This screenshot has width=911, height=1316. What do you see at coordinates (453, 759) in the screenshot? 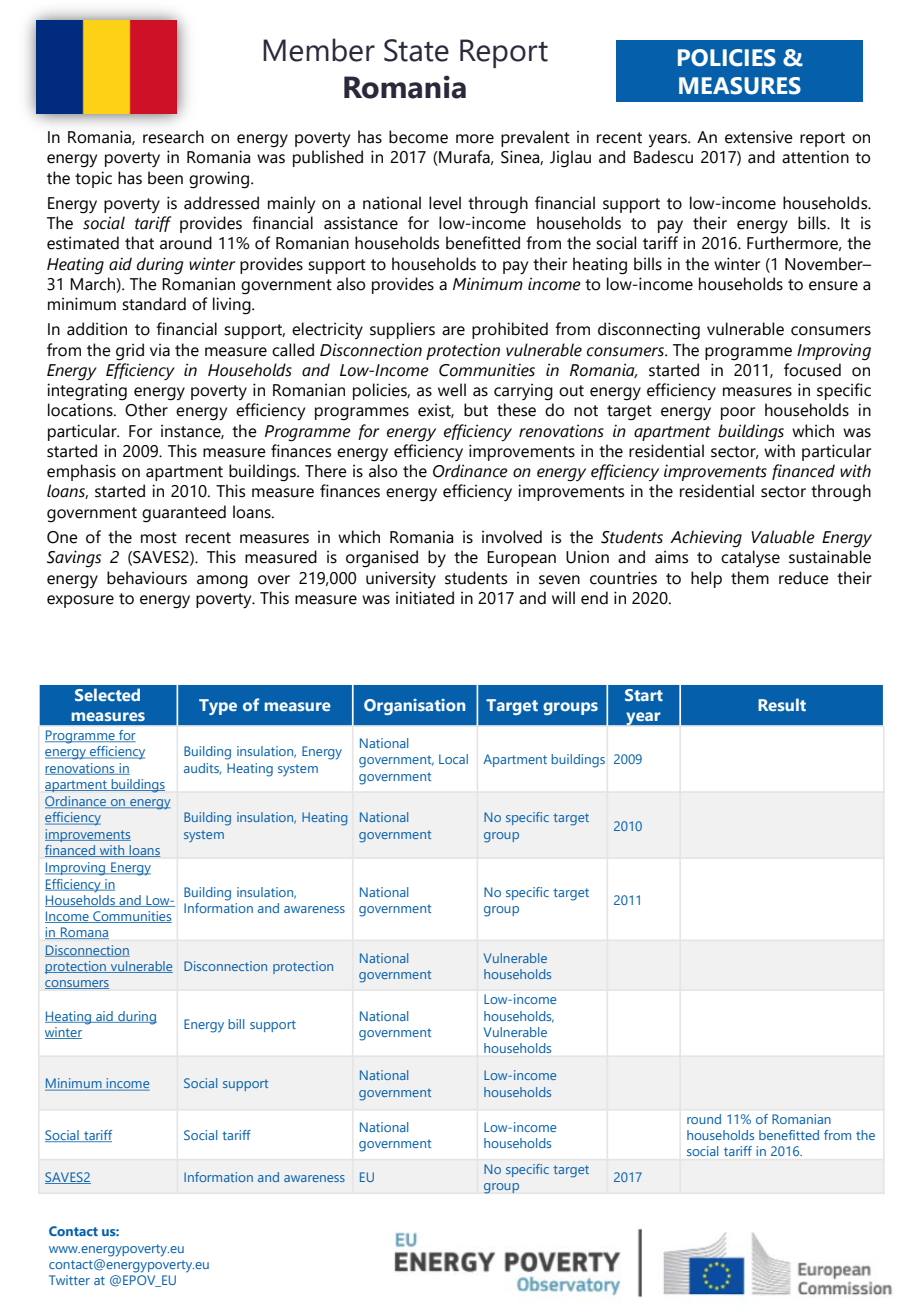
I see `Local` at bounding box center [453, 759].
